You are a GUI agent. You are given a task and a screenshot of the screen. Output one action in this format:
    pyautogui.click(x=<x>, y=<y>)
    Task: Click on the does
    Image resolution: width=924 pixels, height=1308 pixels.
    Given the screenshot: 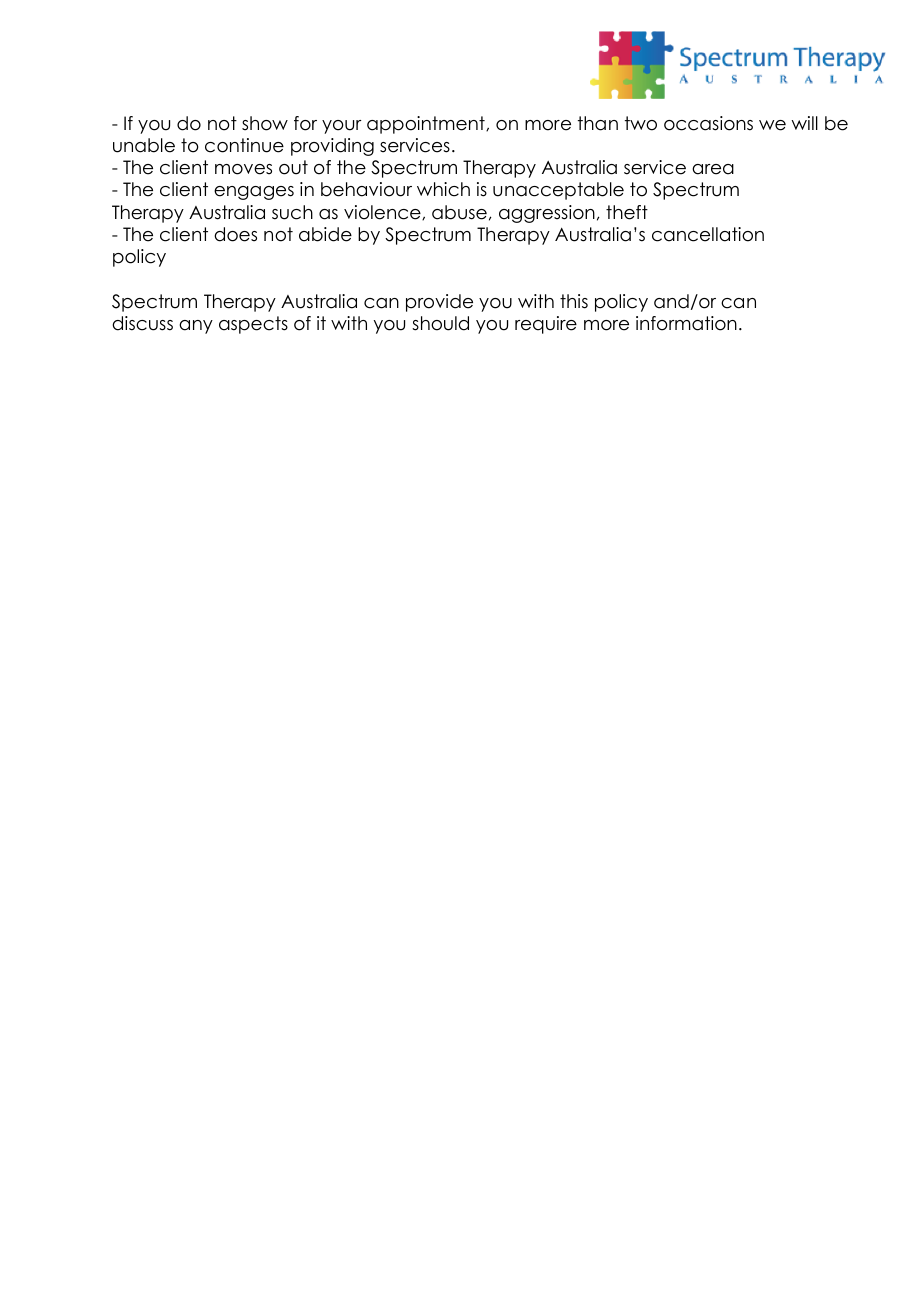 What is the action you would take?
    pyautogui.click(x=235, y=234)
